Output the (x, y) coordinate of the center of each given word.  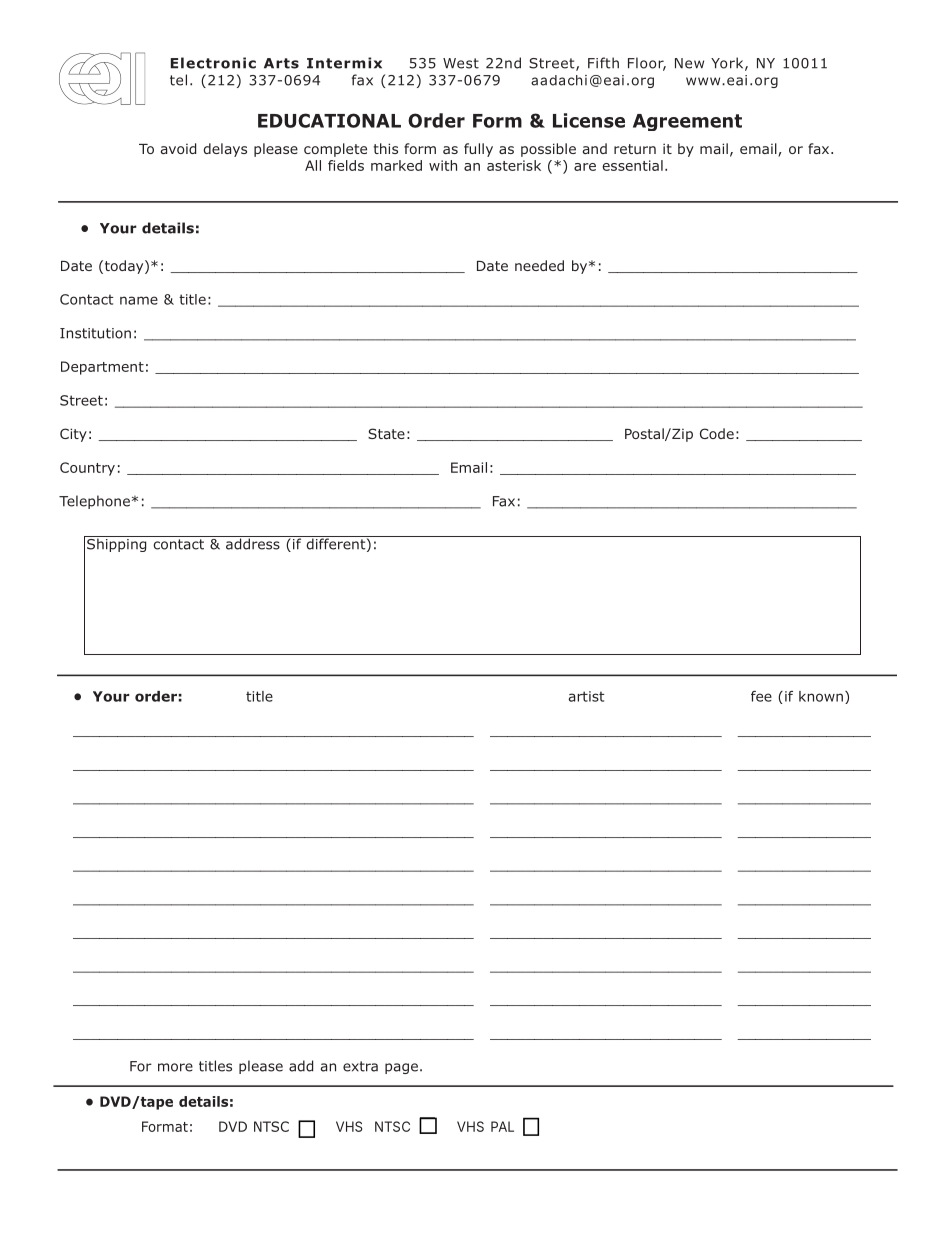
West (461, 63)
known (821, 696)
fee (761, 696)
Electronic (213, 63)
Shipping (117, 544)
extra (360, 1066)
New (689, 63)
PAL (502, 1126)
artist (586, 696)
